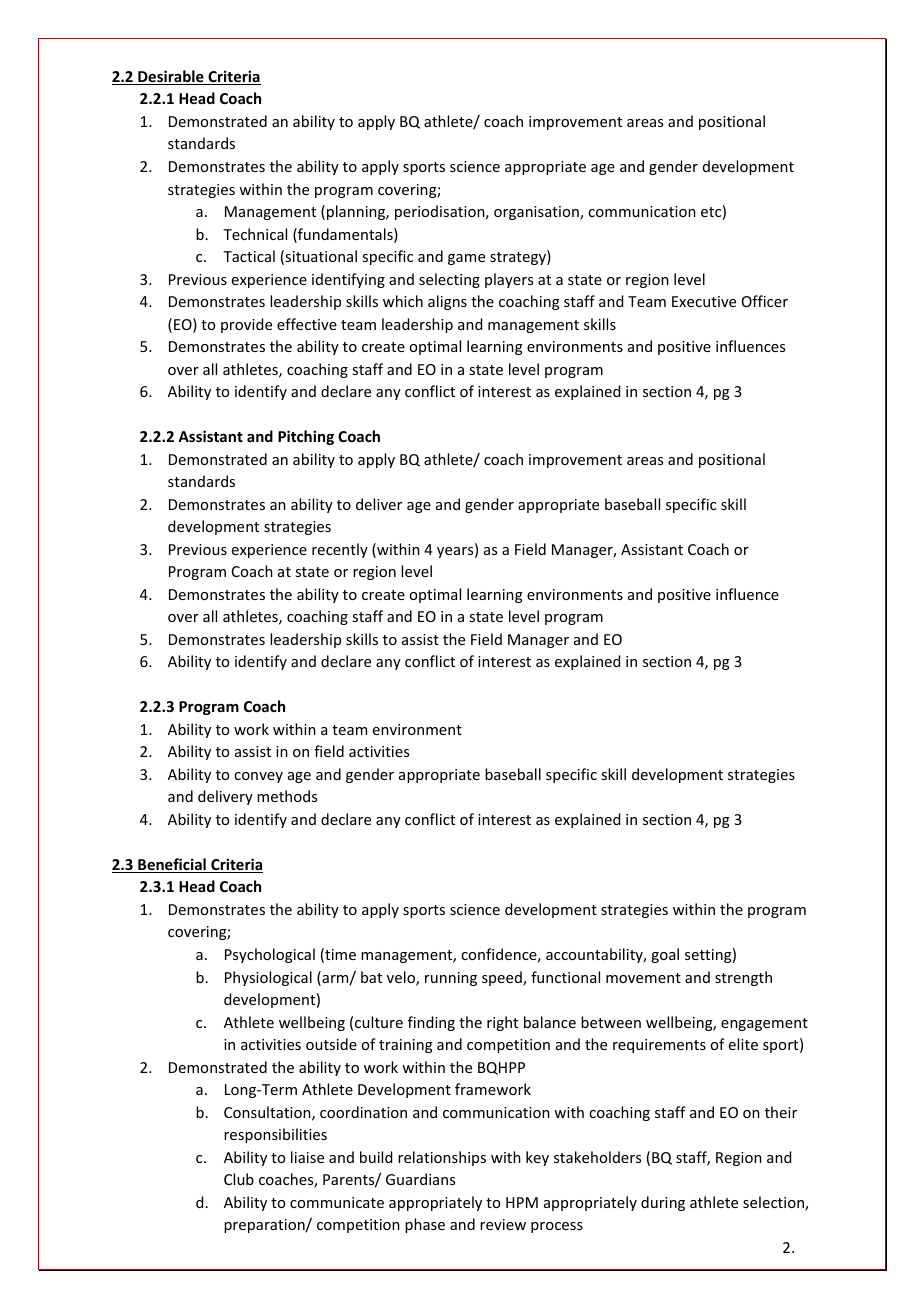 The image size is (924, 1308). Describe the element at coordinates (239, 1179) in the page. I see `Club` at that location.
